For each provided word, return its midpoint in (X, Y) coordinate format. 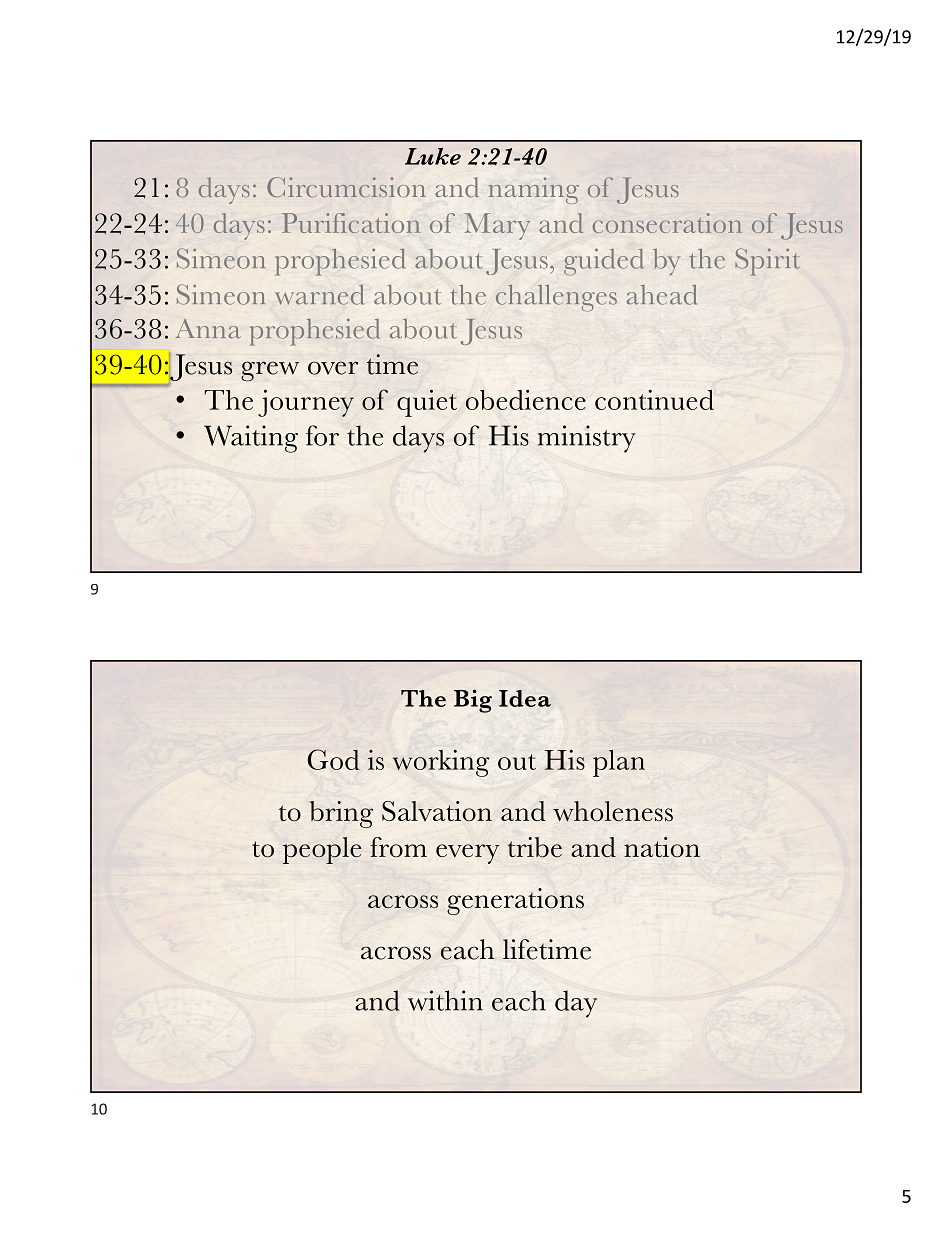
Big (473, 701)
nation (662, 847)
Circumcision (346, 187)
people (322, 850)
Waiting (251, 439)
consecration (667, 223)
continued (654, 399)
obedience (526, 400)
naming (534, 190)
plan (619, 763)
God (334, 759)
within (445, 1000)
